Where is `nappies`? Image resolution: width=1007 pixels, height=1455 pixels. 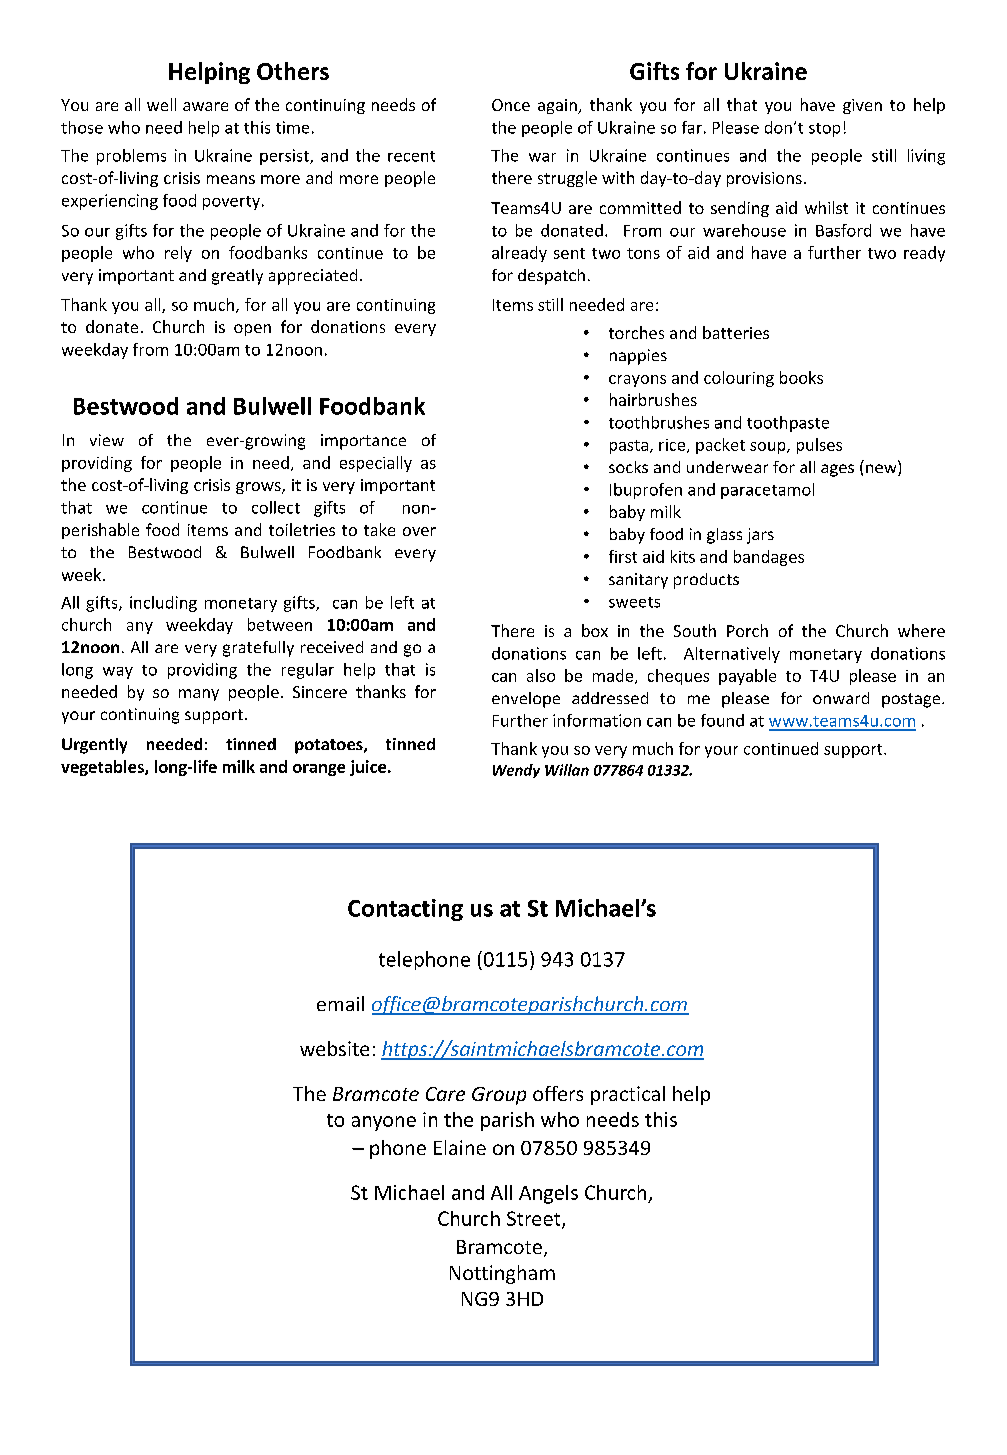 nappies is located at coordinates (638, 357).
